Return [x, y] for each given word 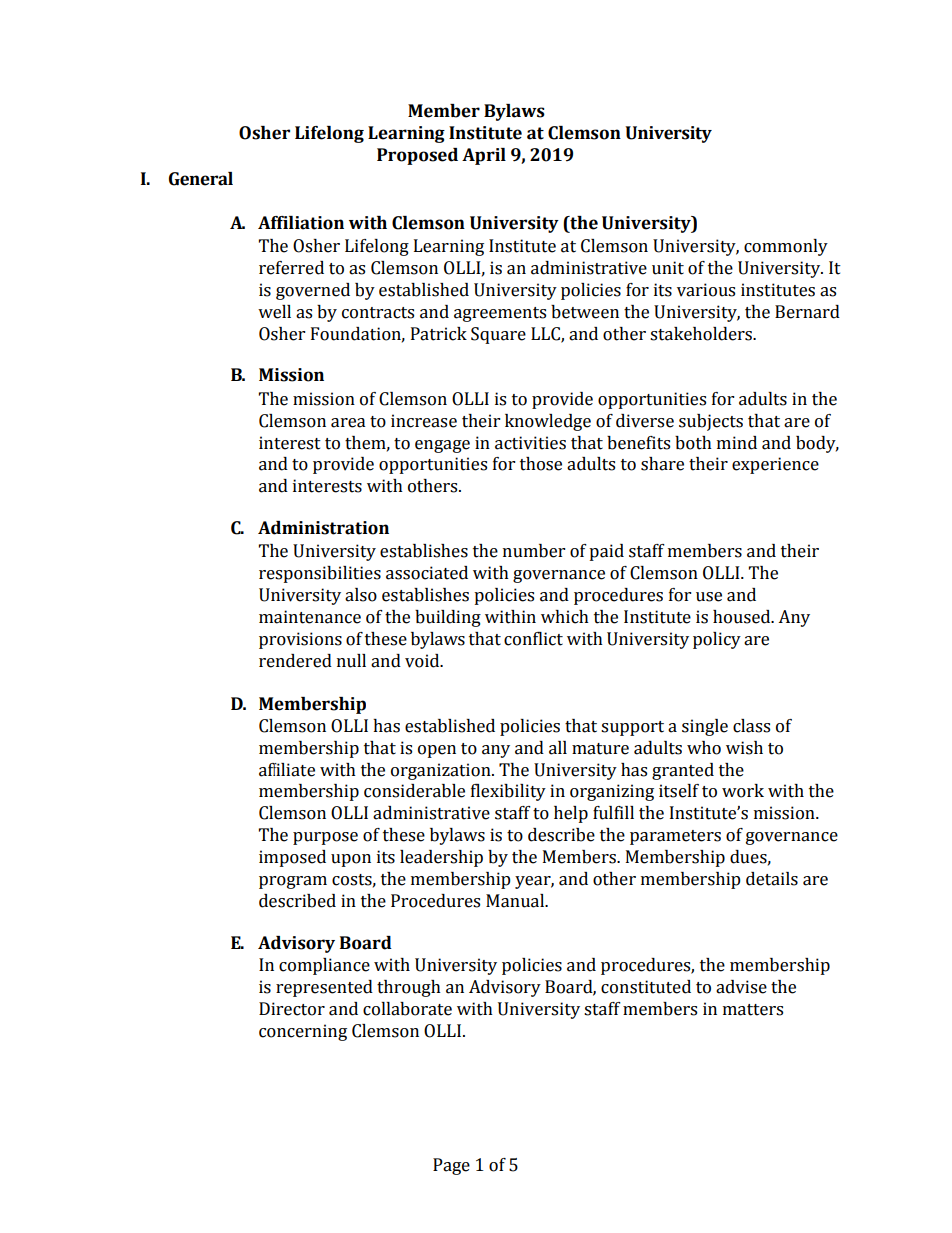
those [541, 464]
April [484, 156]
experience [775, 465]
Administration [323, 528]
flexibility [508, 792]
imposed [292, 858]
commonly [786, 247]
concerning [303, 1032]
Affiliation [301, 223]
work [743, 791]
